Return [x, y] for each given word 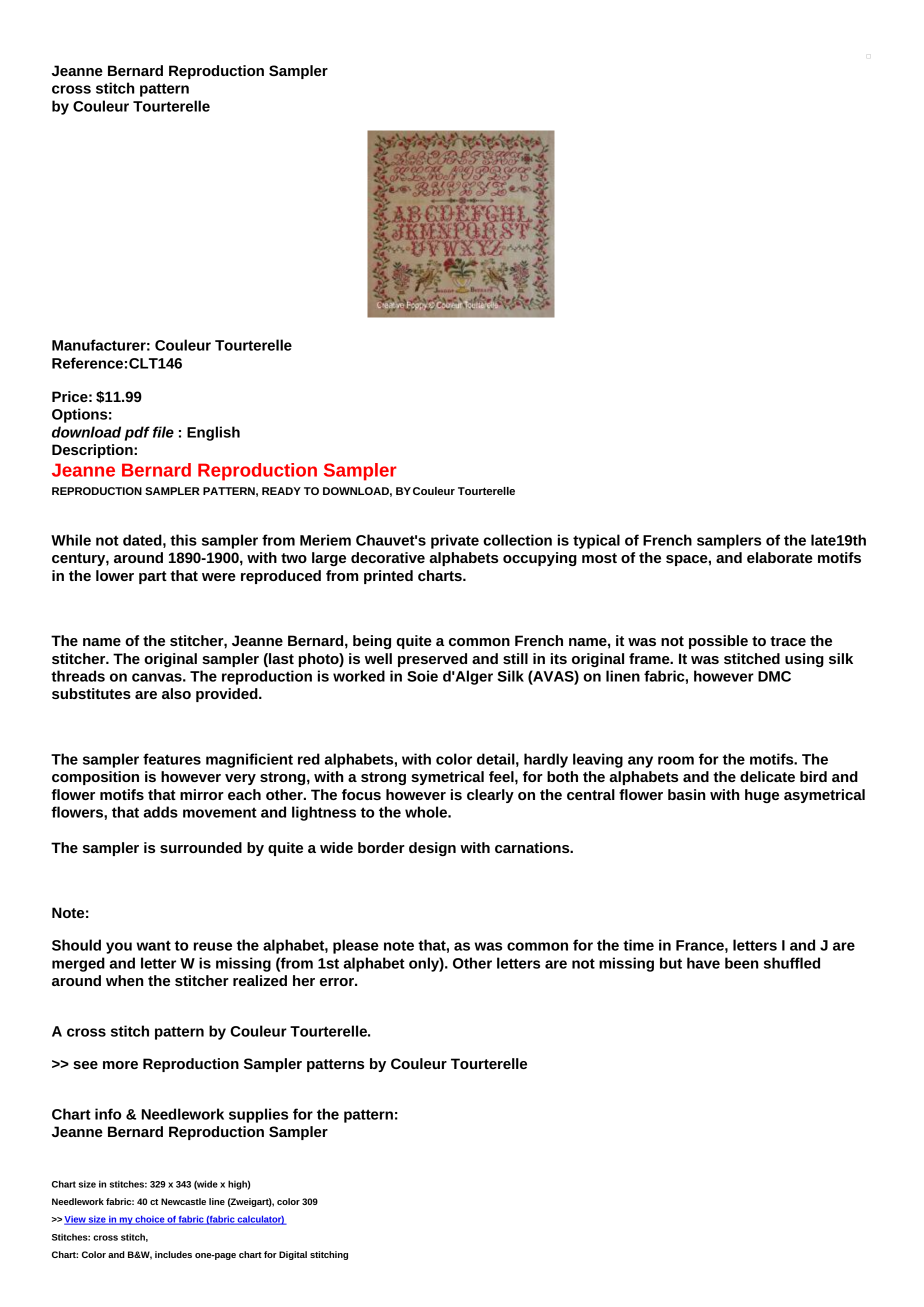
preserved [432, 660]
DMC [774, 676]
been [742, 963]
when [125, 980]
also [176, 693]
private [455, 541]
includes [173, 1254]
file [163, 432]
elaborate [780, 557]
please [356, 946]
